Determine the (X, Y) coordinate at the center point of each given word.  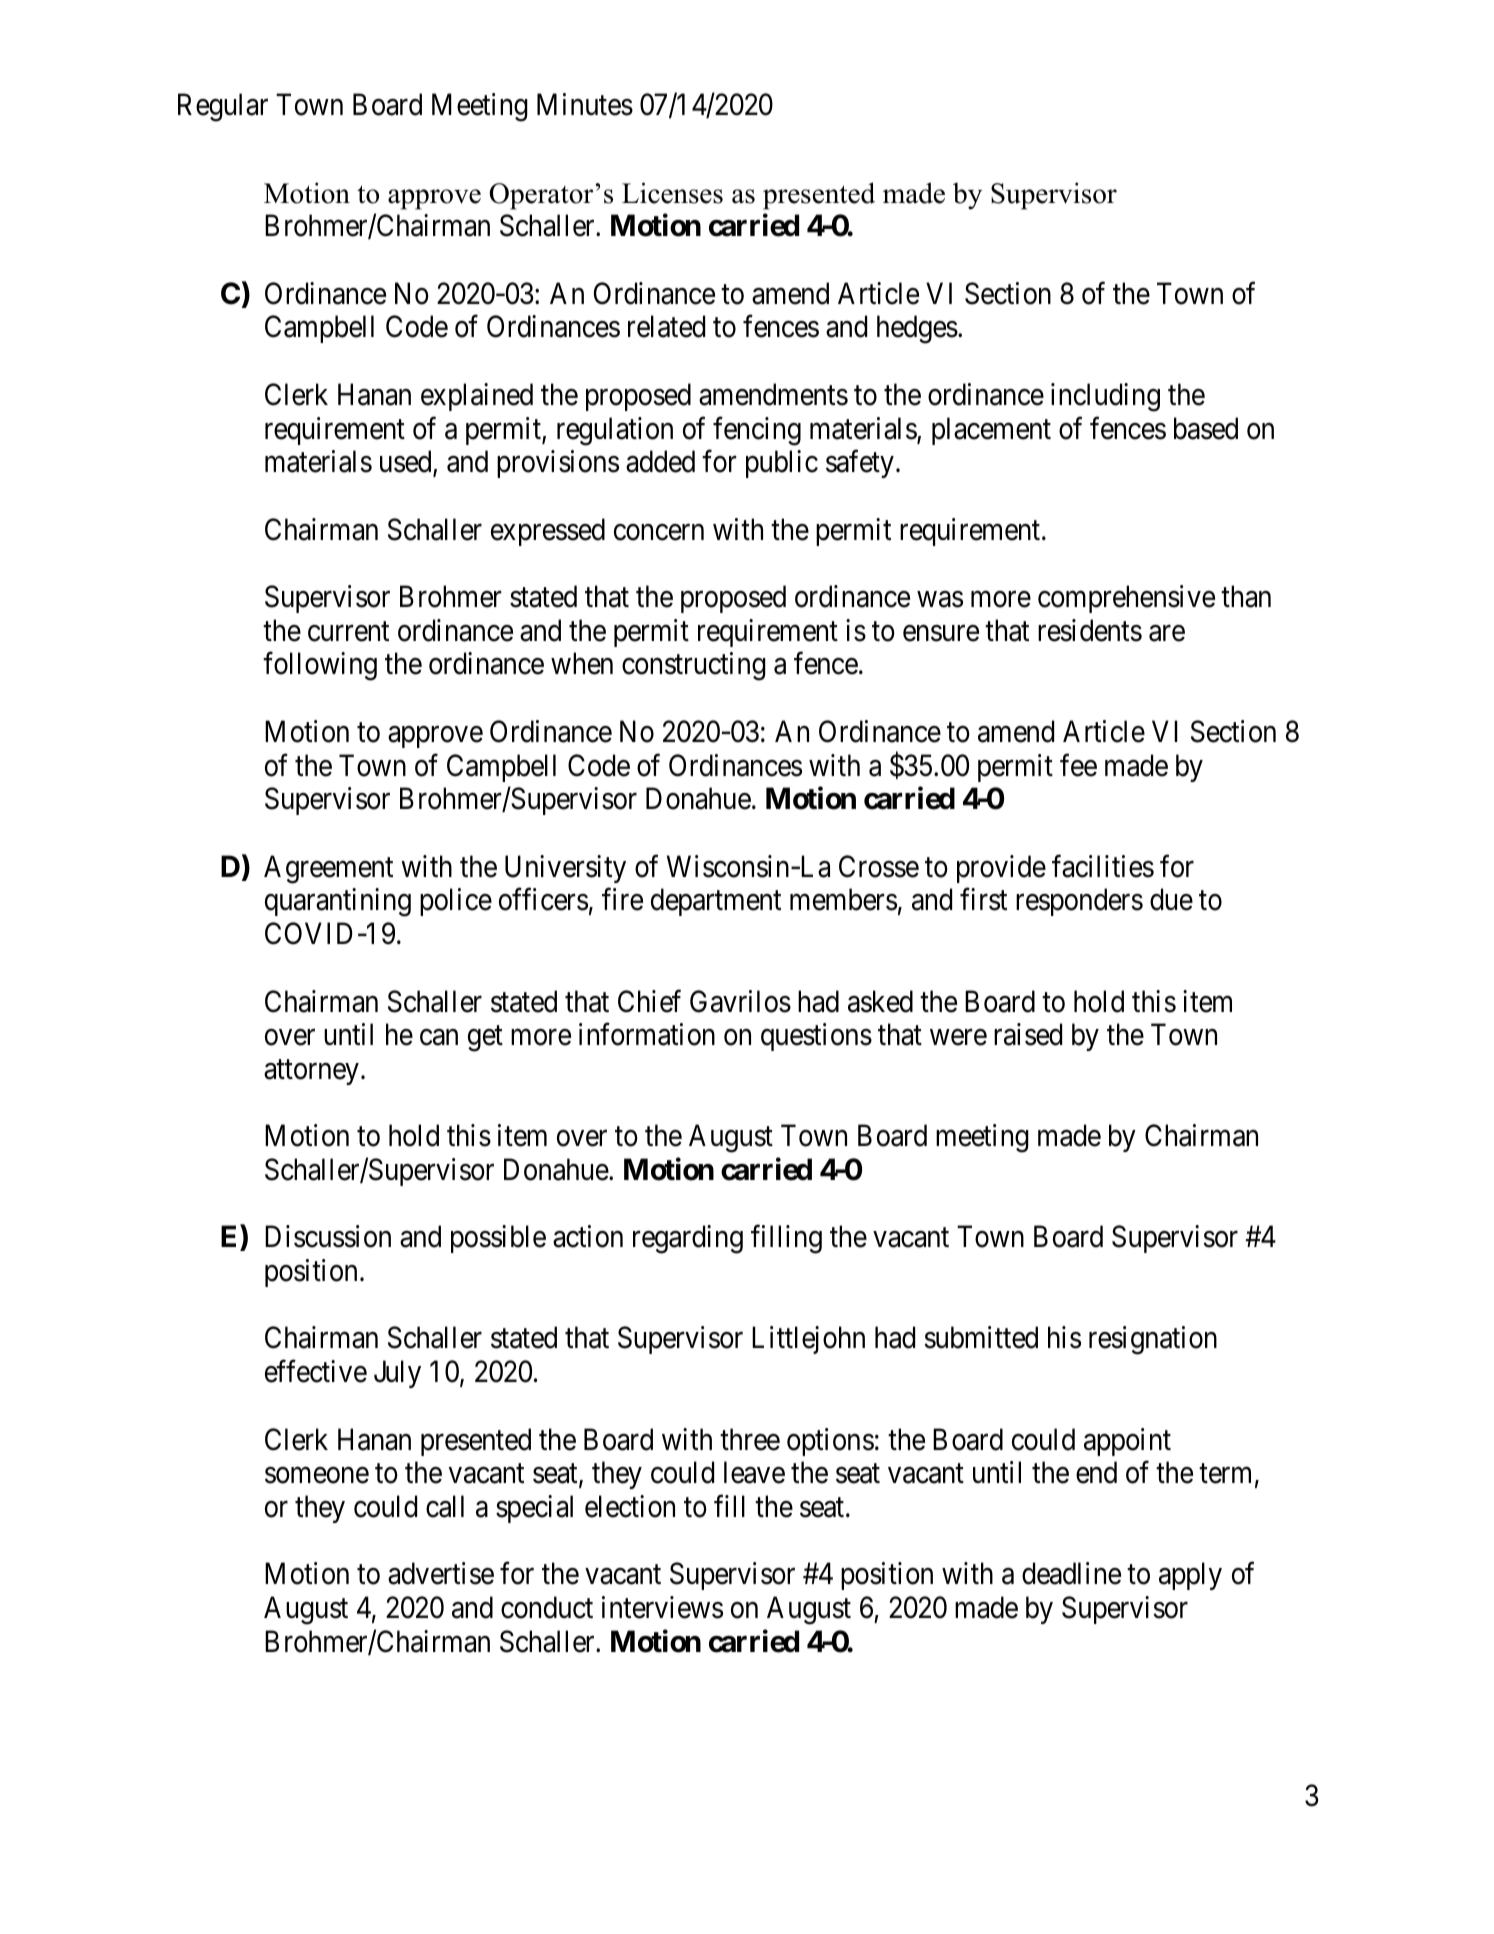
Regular (223, 107)
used (407, 462)
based (1206, 428)
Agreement (328, 869)
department (716, 902)
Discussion (328, 1236)
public (782, 464)
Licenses (672, 193)
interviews (662, 1607)
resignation (1153, 1341)
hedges (917, 329)
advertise (441, 1573)
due (1171, 899)
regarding (688, 1239)
